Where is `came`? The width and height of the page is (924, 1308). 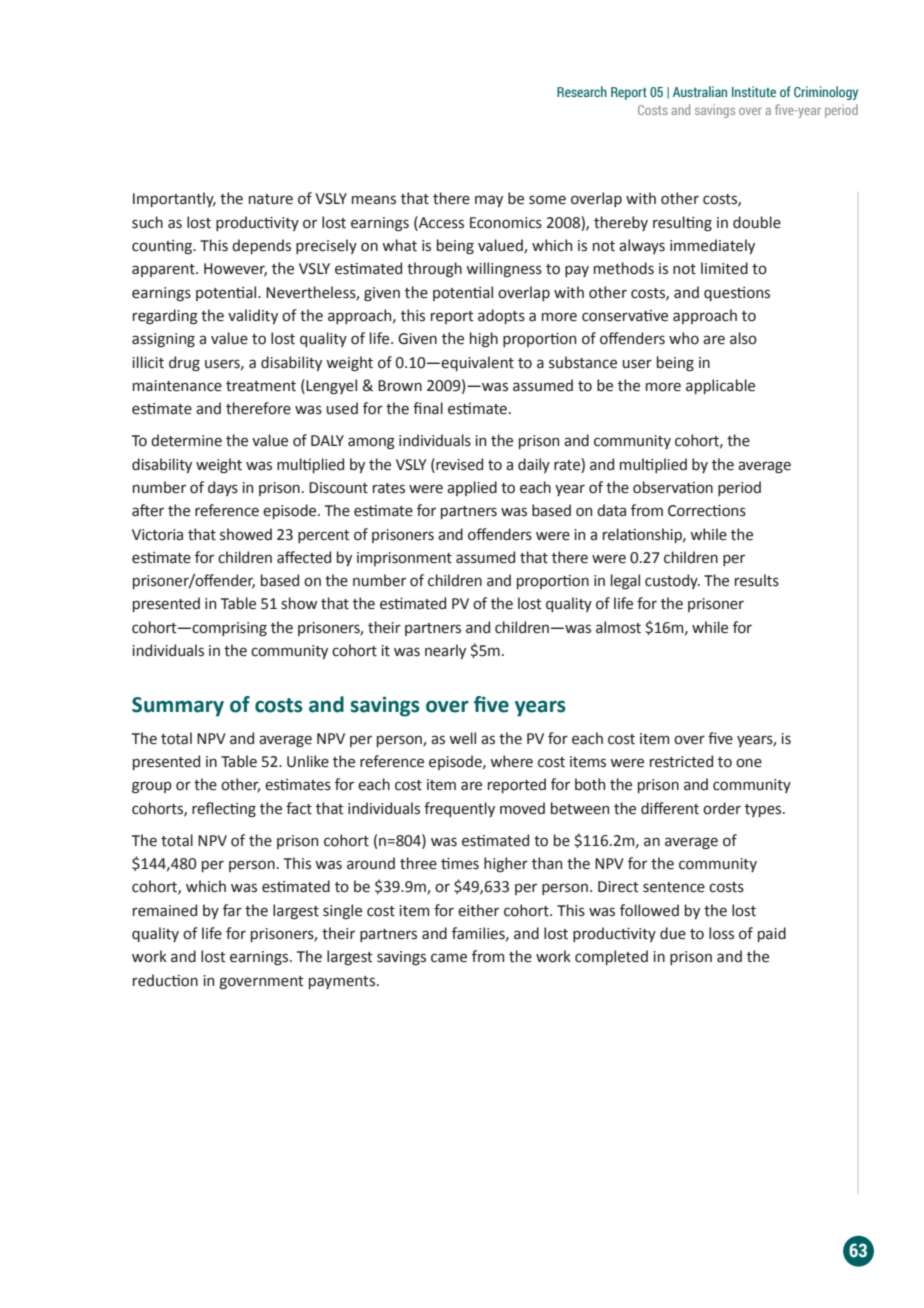 came is located at coordinates (449, 958).
